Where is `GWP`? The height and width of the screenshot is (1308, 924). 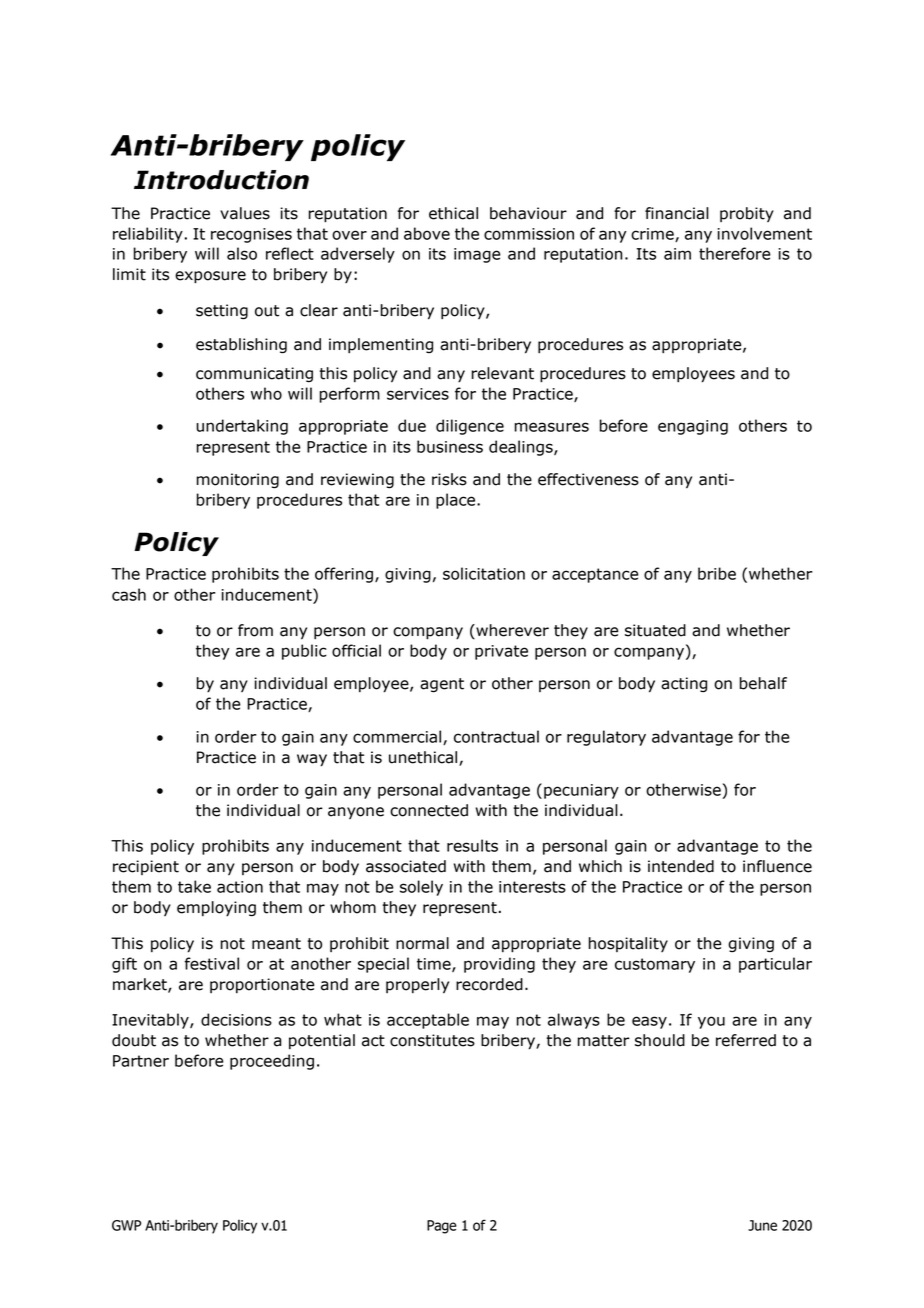
GWP is located at coordinates (126, 1225).
